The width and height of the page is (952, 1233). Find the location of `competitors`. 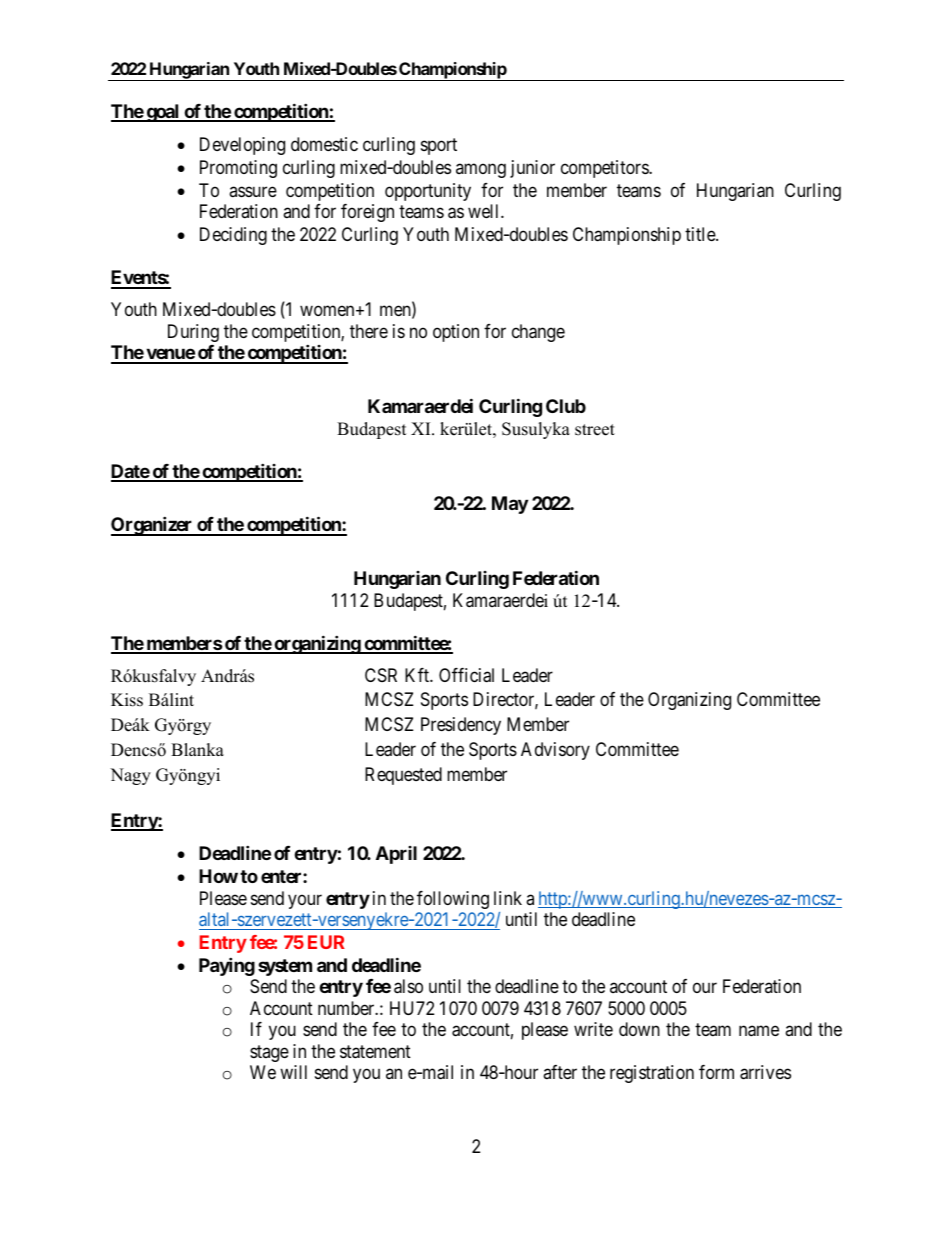

competitors is located at coordinates (605, 169).
